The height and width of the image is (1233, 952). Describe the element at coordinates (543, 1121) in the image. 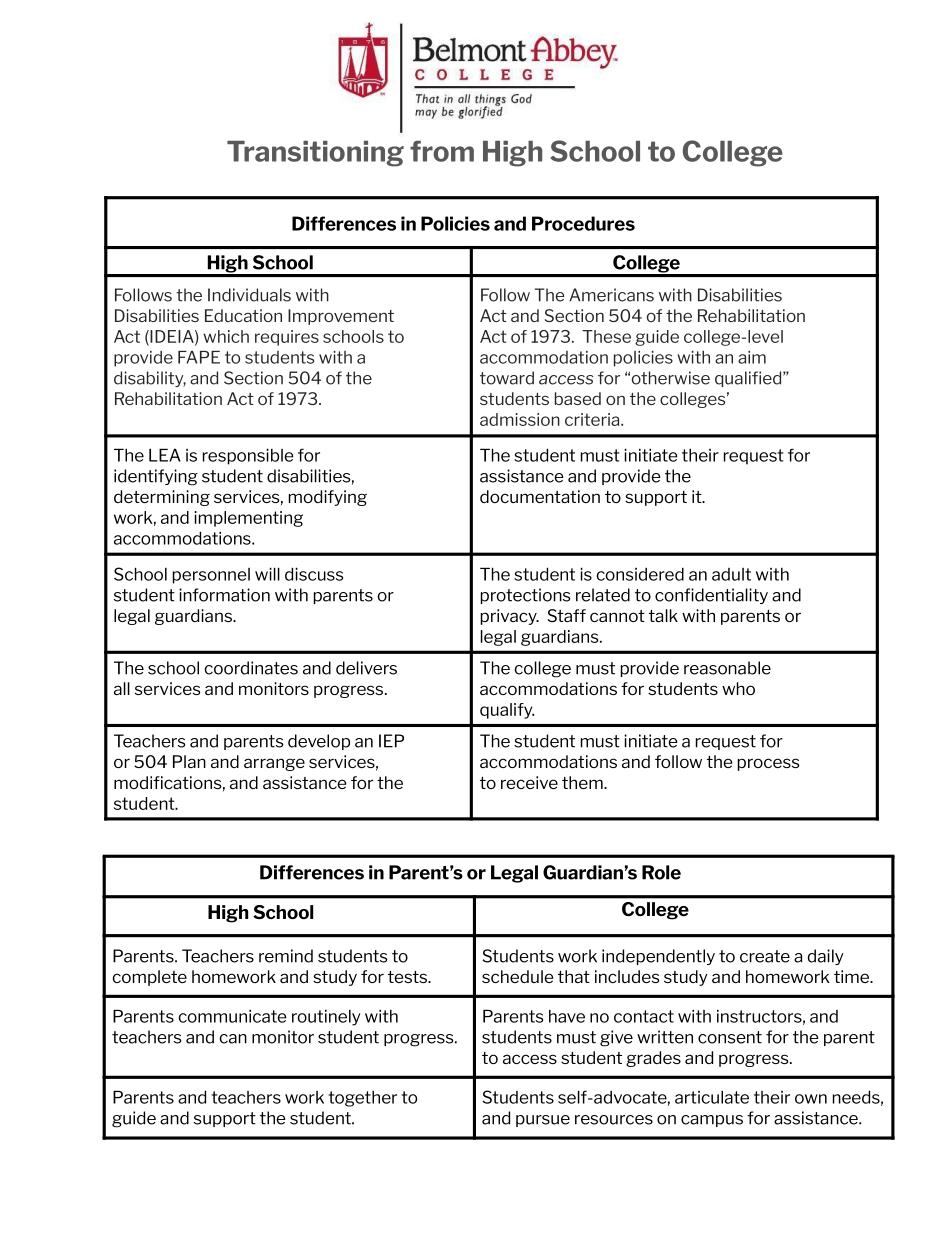

I see `pursue` at that location.
